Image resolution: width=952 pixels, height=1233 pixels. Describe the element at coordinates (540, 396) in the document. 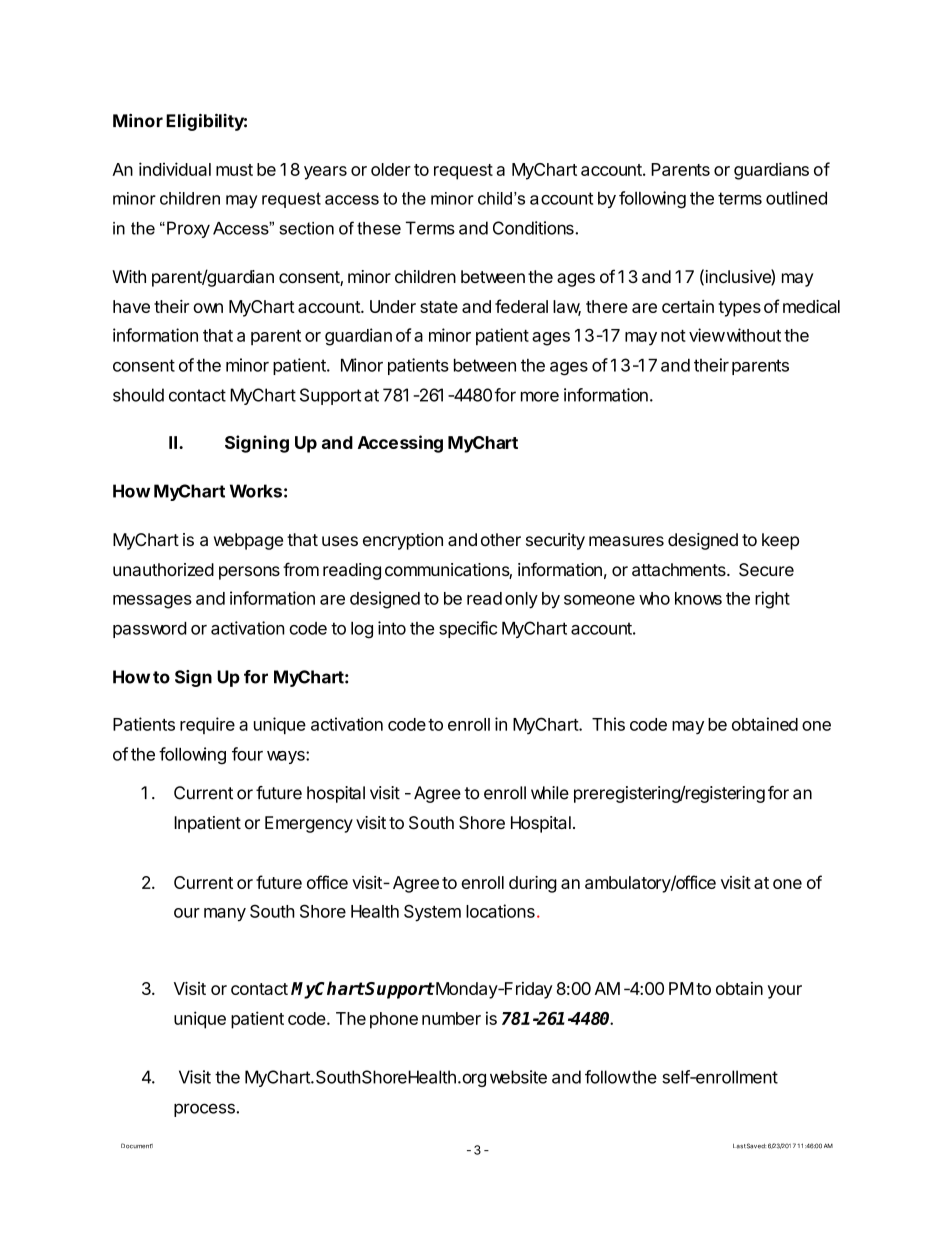

I see `more` at that location.
